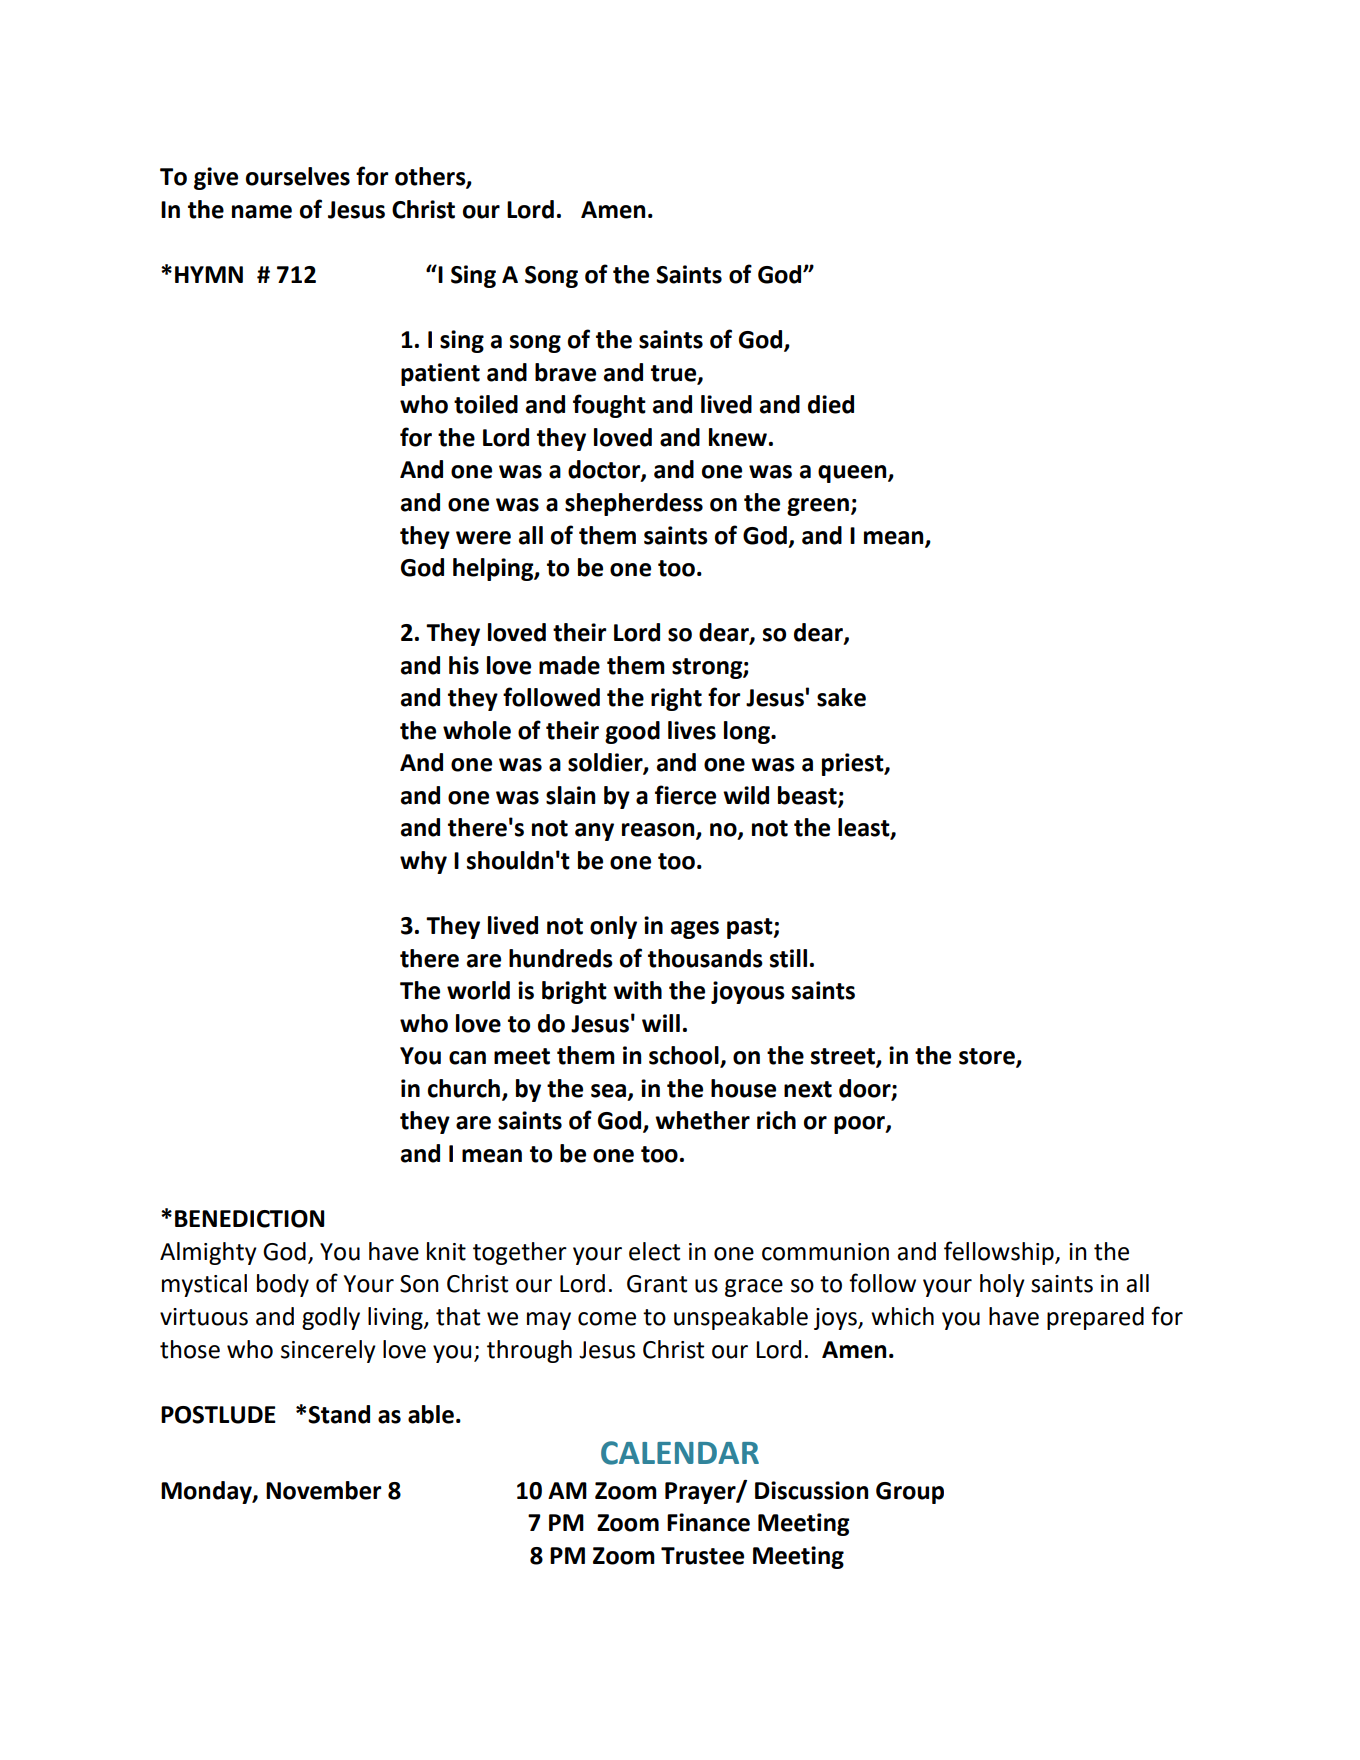 This screenshot has width=1360, height=1760. What do you see at coordinates (262, 212) in the screenshot?
I see `name` at bounding box center [262, 212].
